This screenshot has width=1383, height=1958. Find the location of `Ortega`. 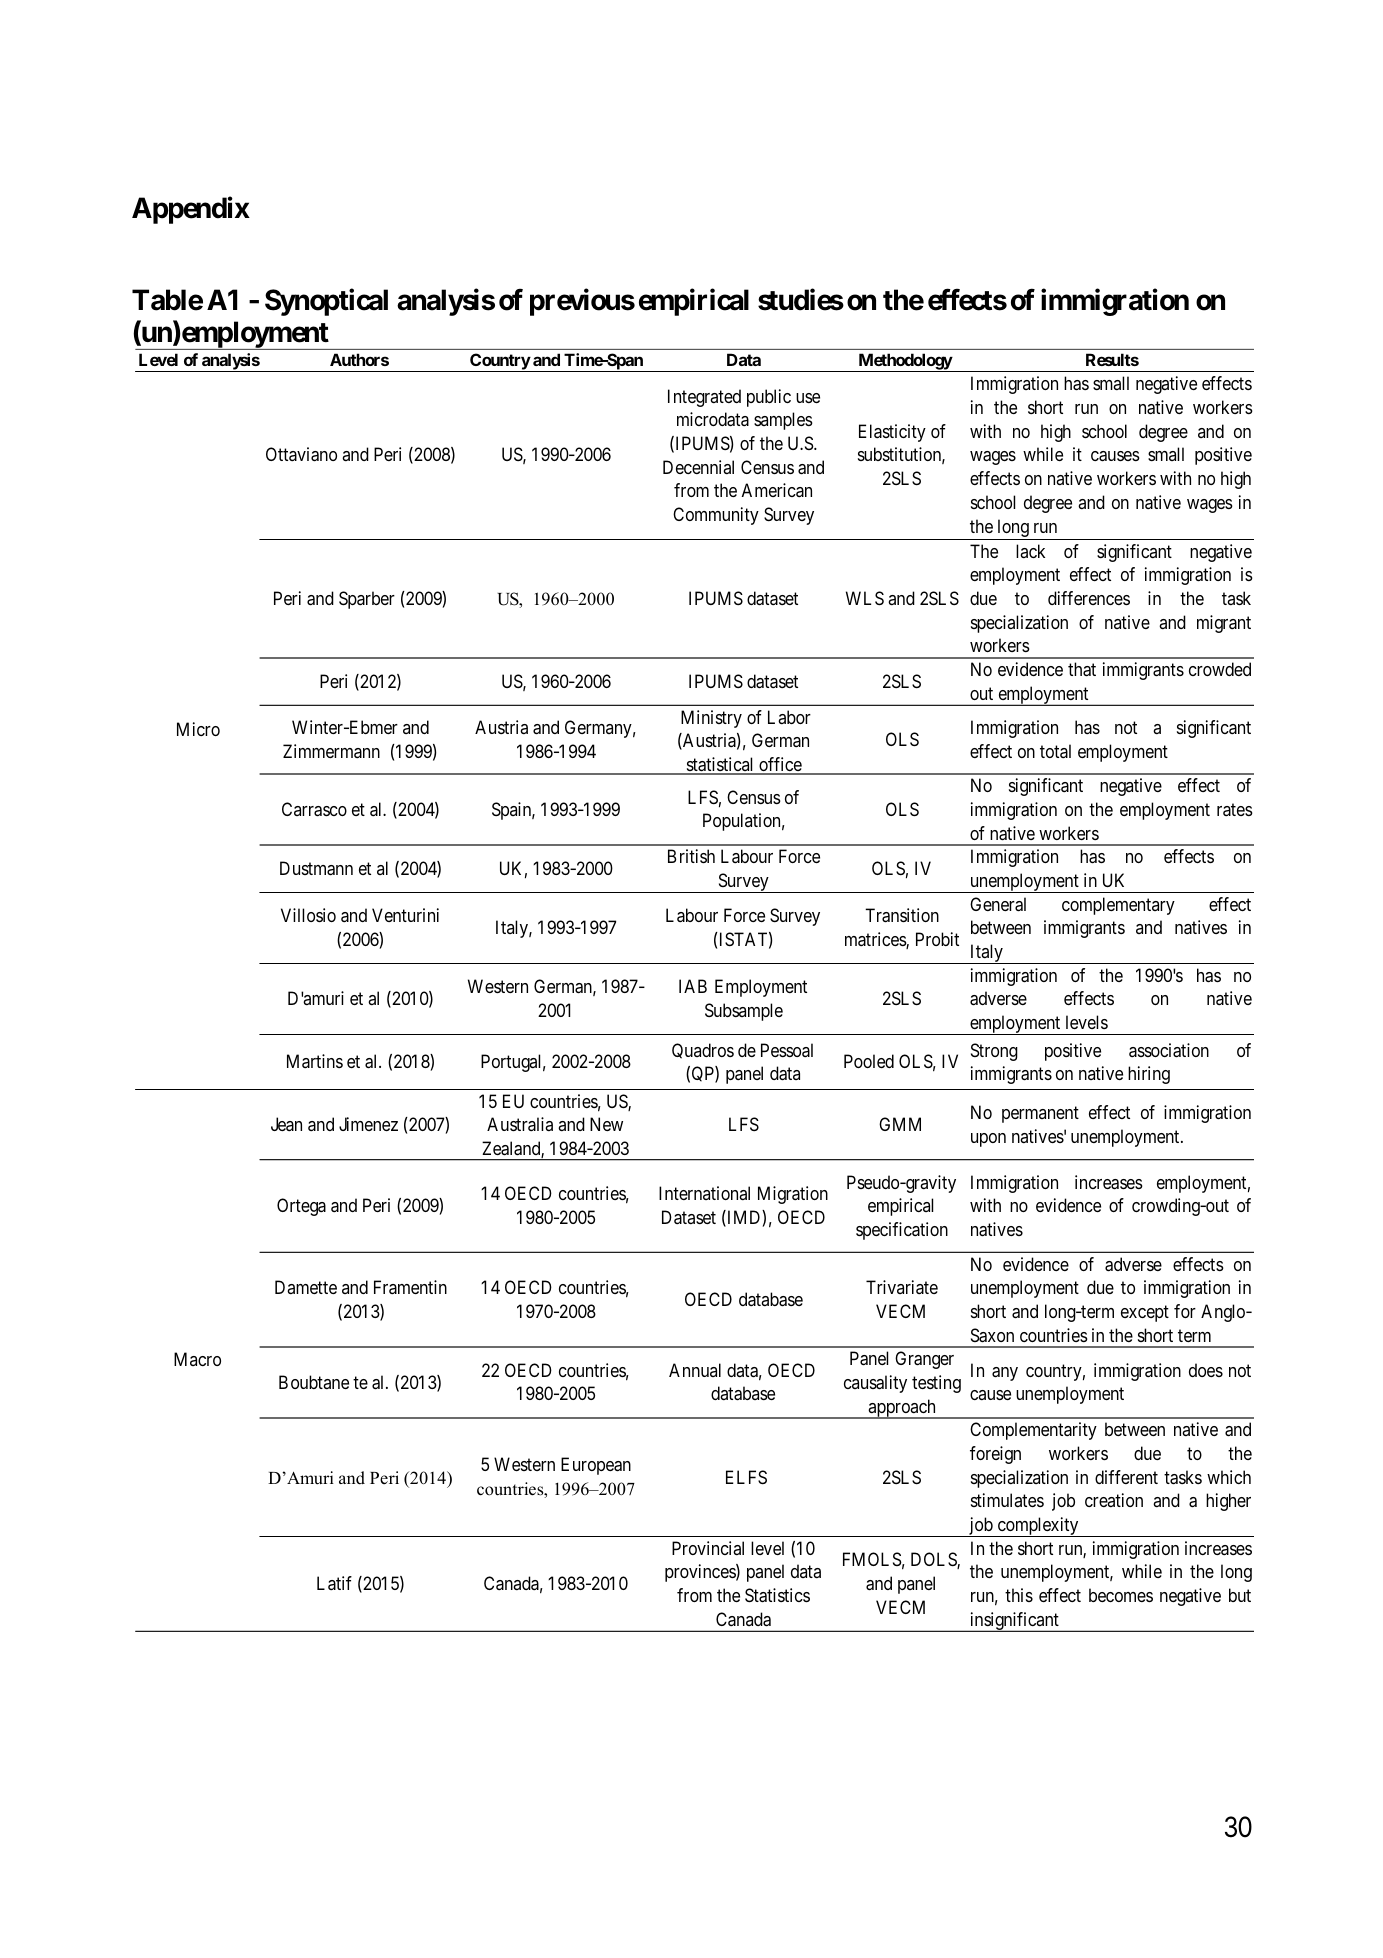

Ortega is located at coordinates (301, 1207).
